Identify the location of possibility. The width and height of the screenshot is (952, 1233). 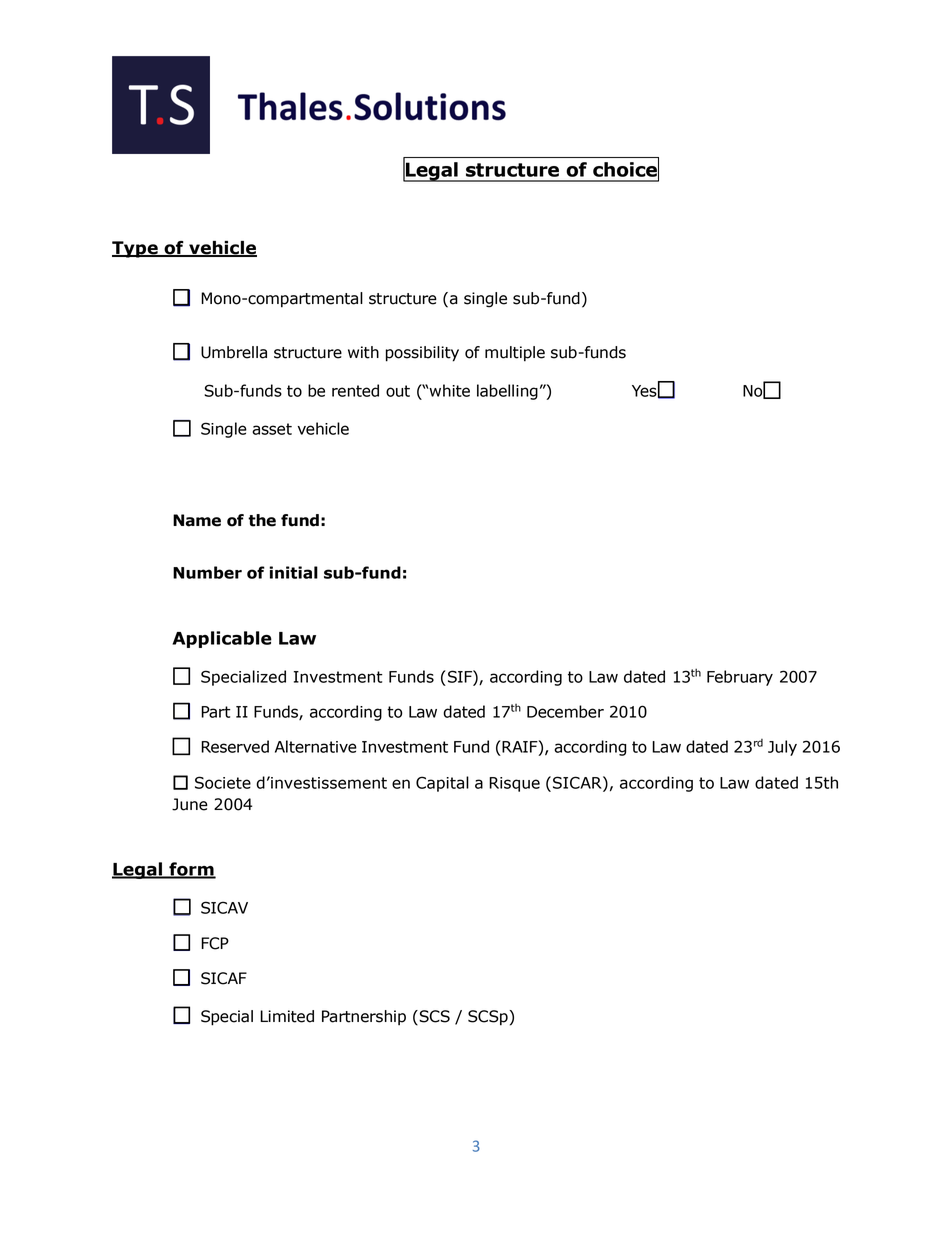
(422, 354).
